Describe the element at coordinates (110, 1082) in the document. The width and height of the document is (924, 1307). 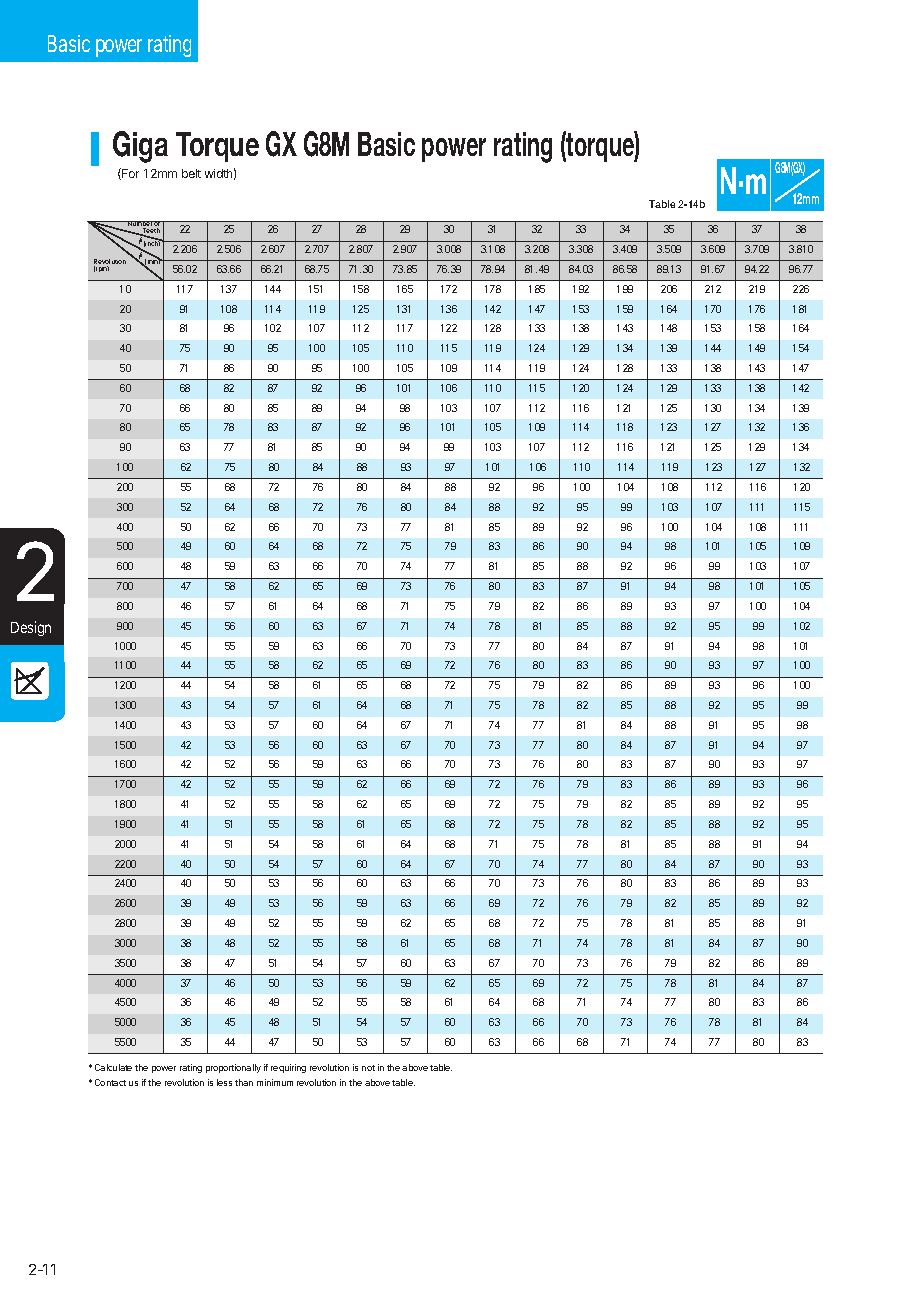
I see `Contact` at that location.
